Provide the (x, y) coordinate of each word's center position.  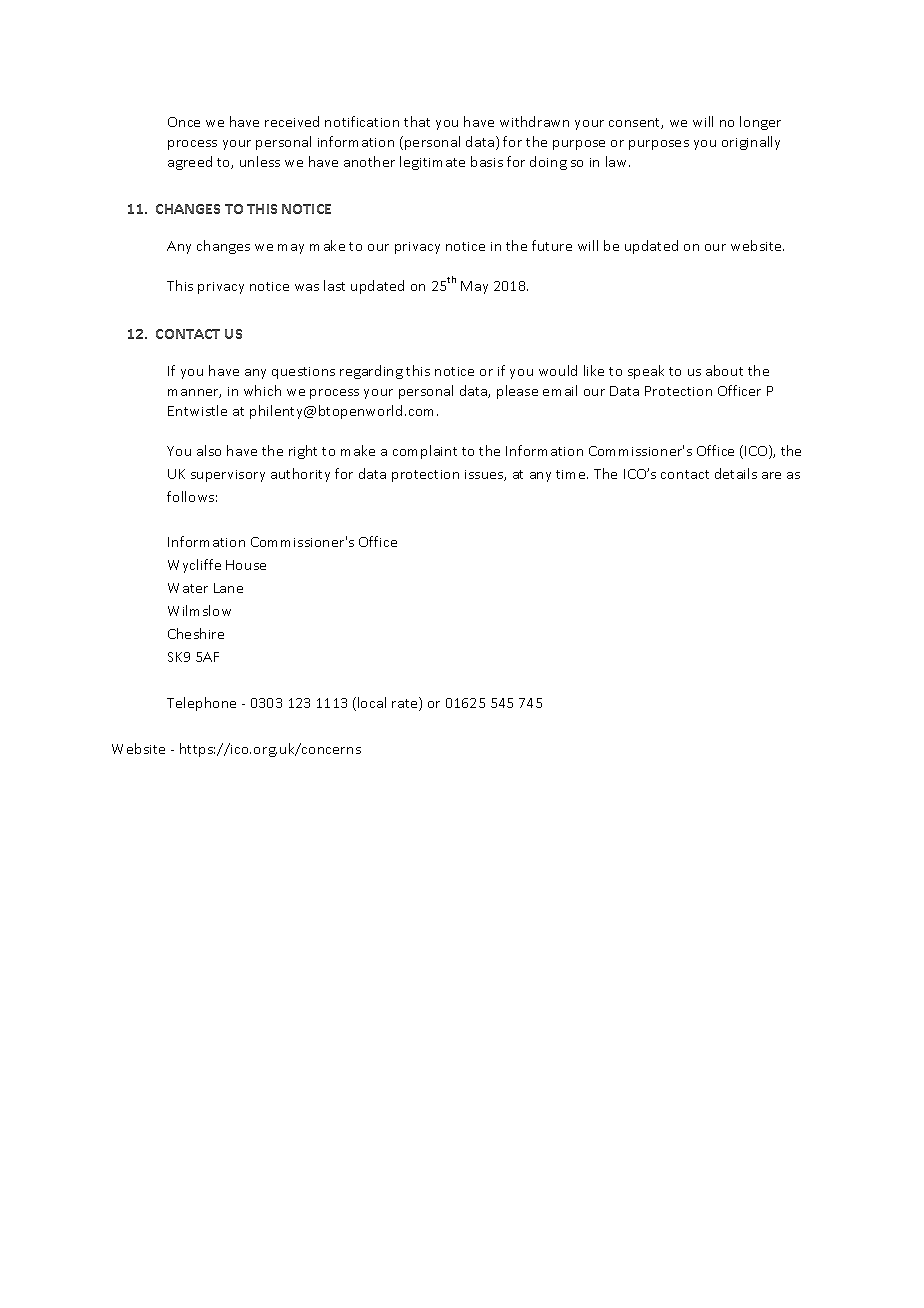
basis (487, 161)
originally (751, 143)
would (558, 370)
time (572, 474)
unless (260, 161)
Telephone (201, 704)
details (736, 473)
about (724, 370)
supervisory (228, 476)
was (307, 287)
